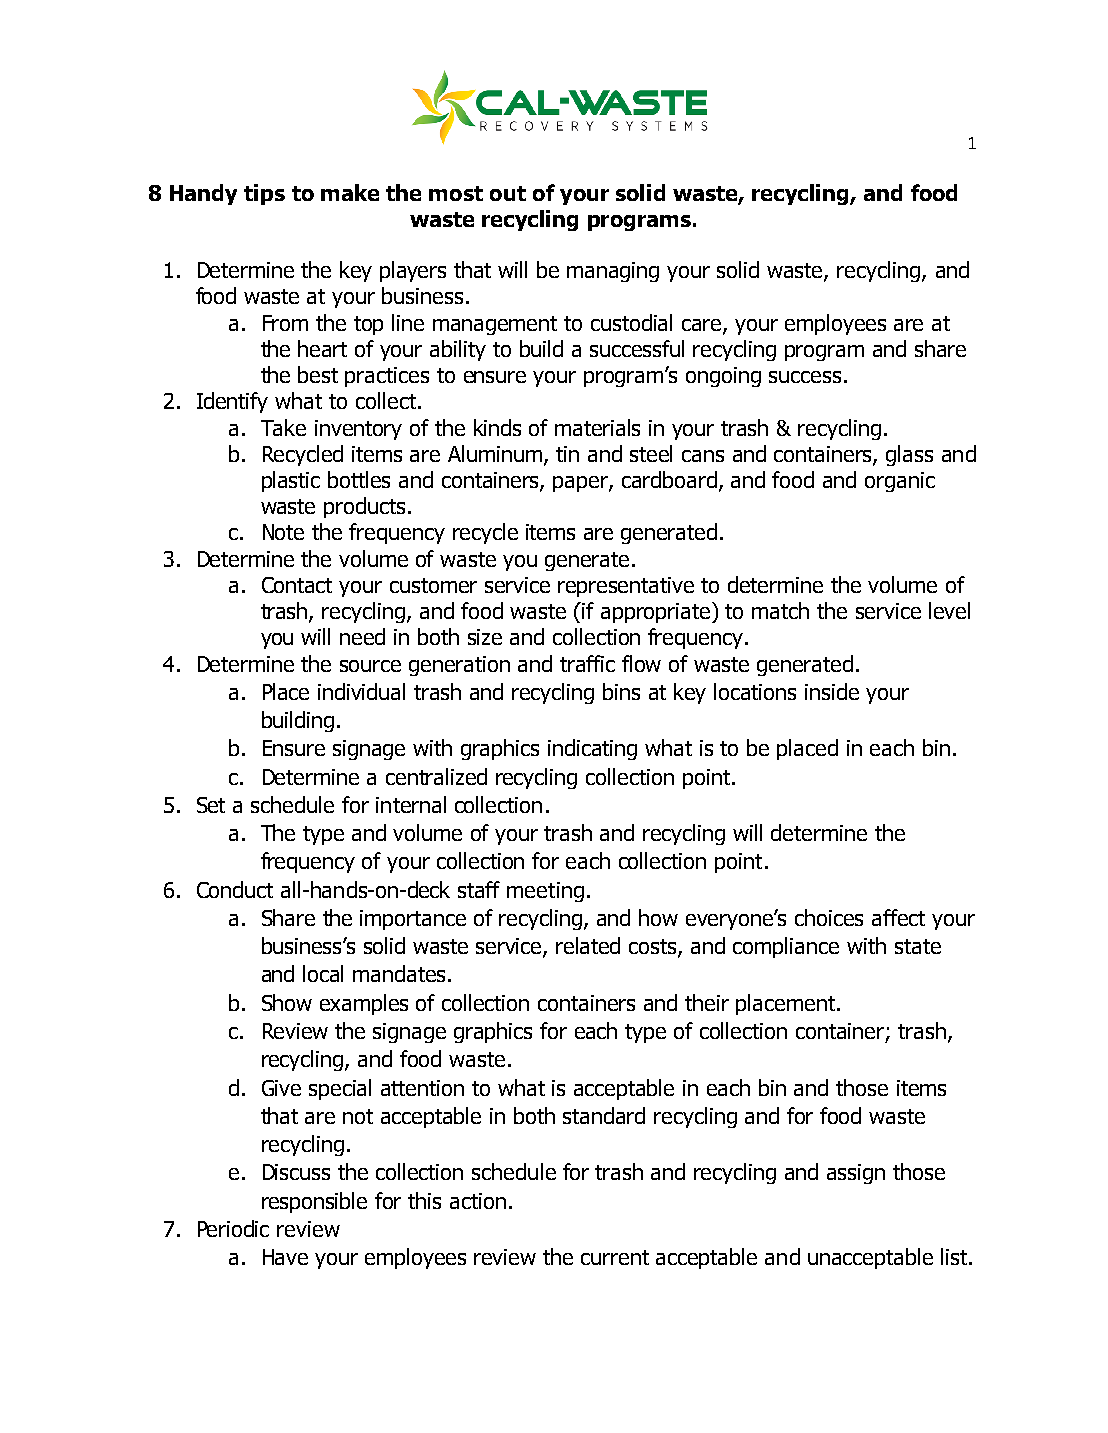 This screenshot has height=1433, width=1108. I want to click on Set, so click(211, 805).
